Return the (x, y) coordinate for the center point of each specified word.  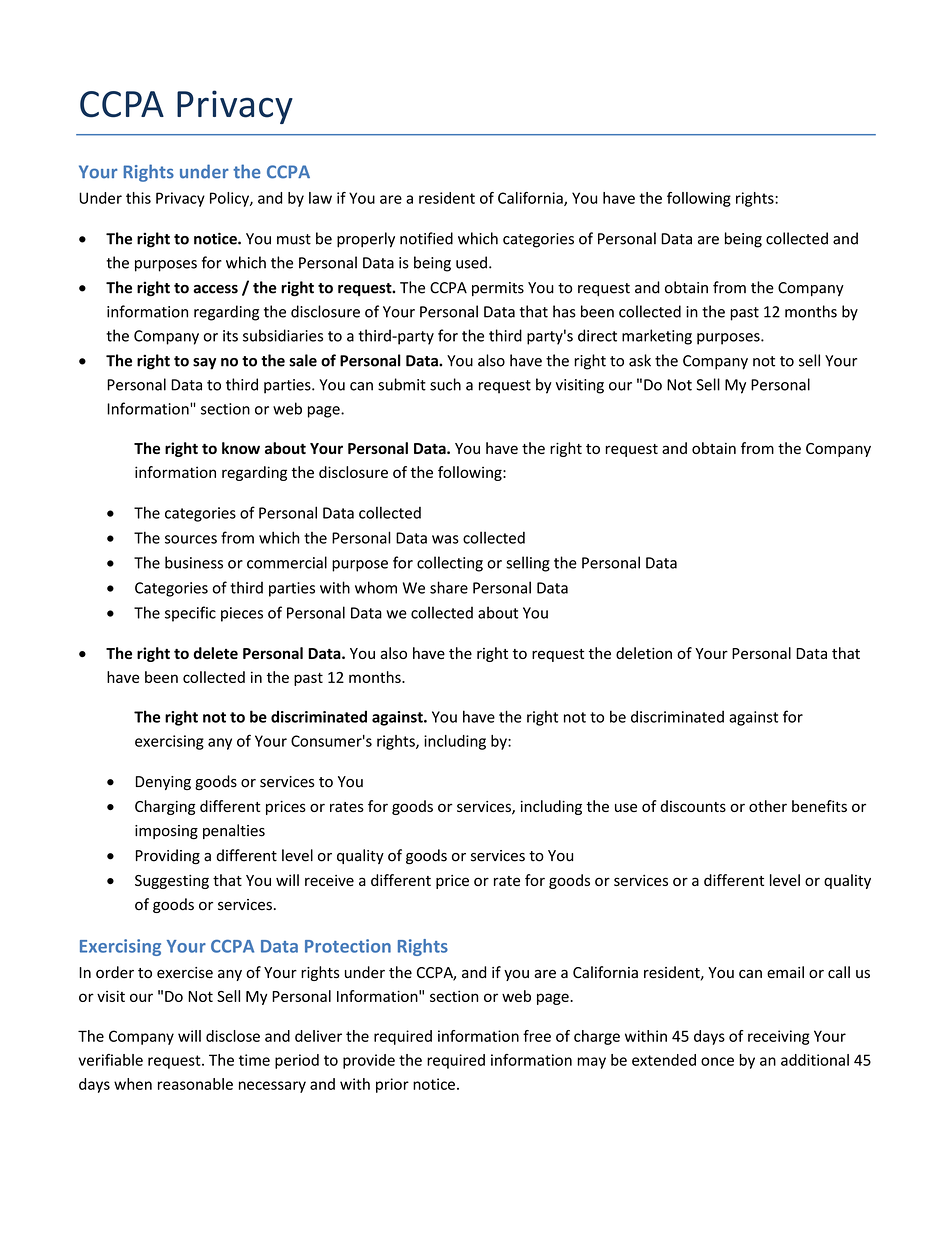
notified (426, 238)
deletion (644, 653)
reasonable (195, 1084)
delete (216, 653)
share (449, 587)
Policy (230, 199)
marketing (657, 337)
